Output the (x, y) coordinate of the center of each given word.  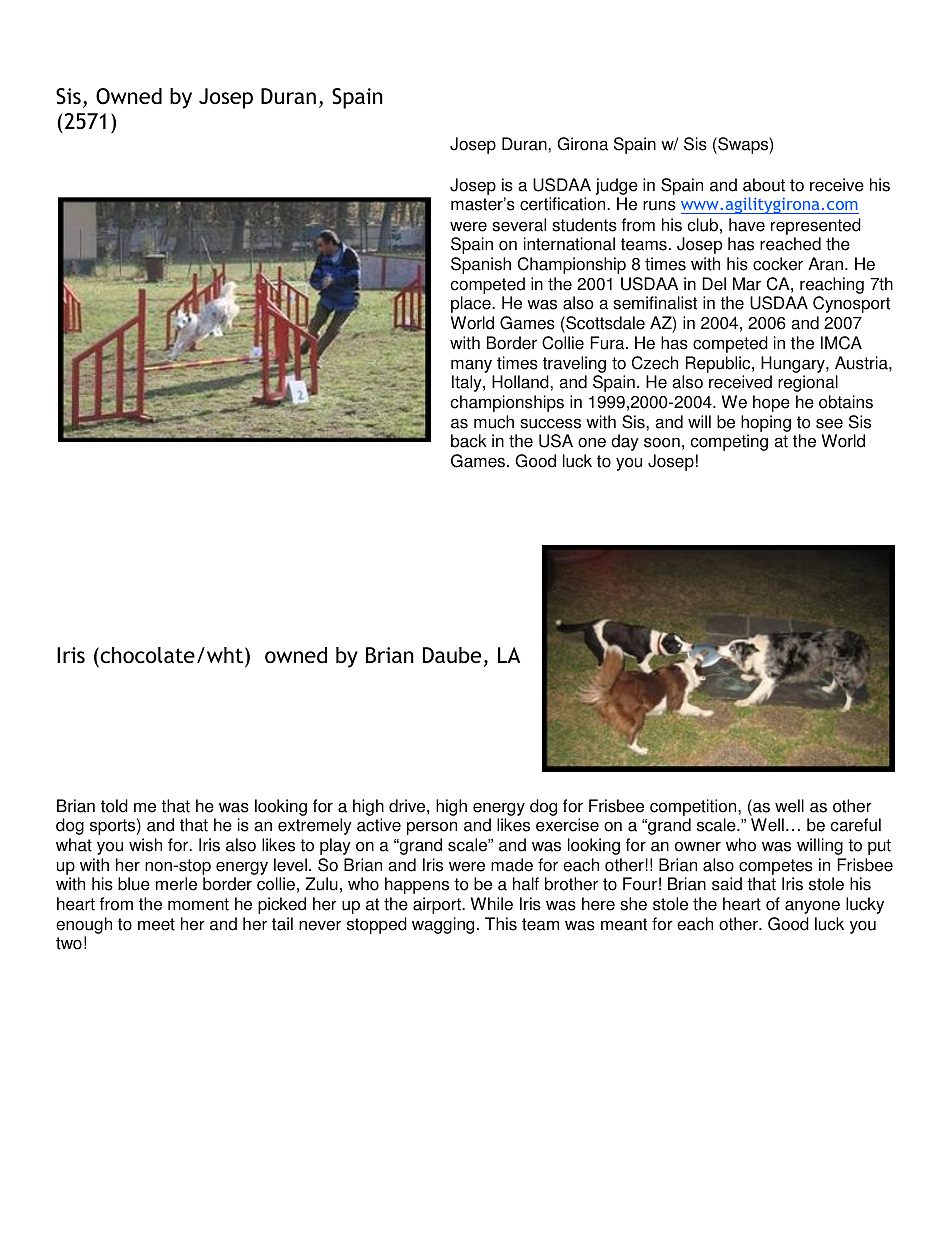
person (432, 828)
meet (156, 924)
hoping (766, 423)
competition (694, 807)
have (747, 225)
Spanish (481, 265)
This (501, 924)
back (469, 441)
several (519, 225)
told (114, 806)
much (494, 422)
